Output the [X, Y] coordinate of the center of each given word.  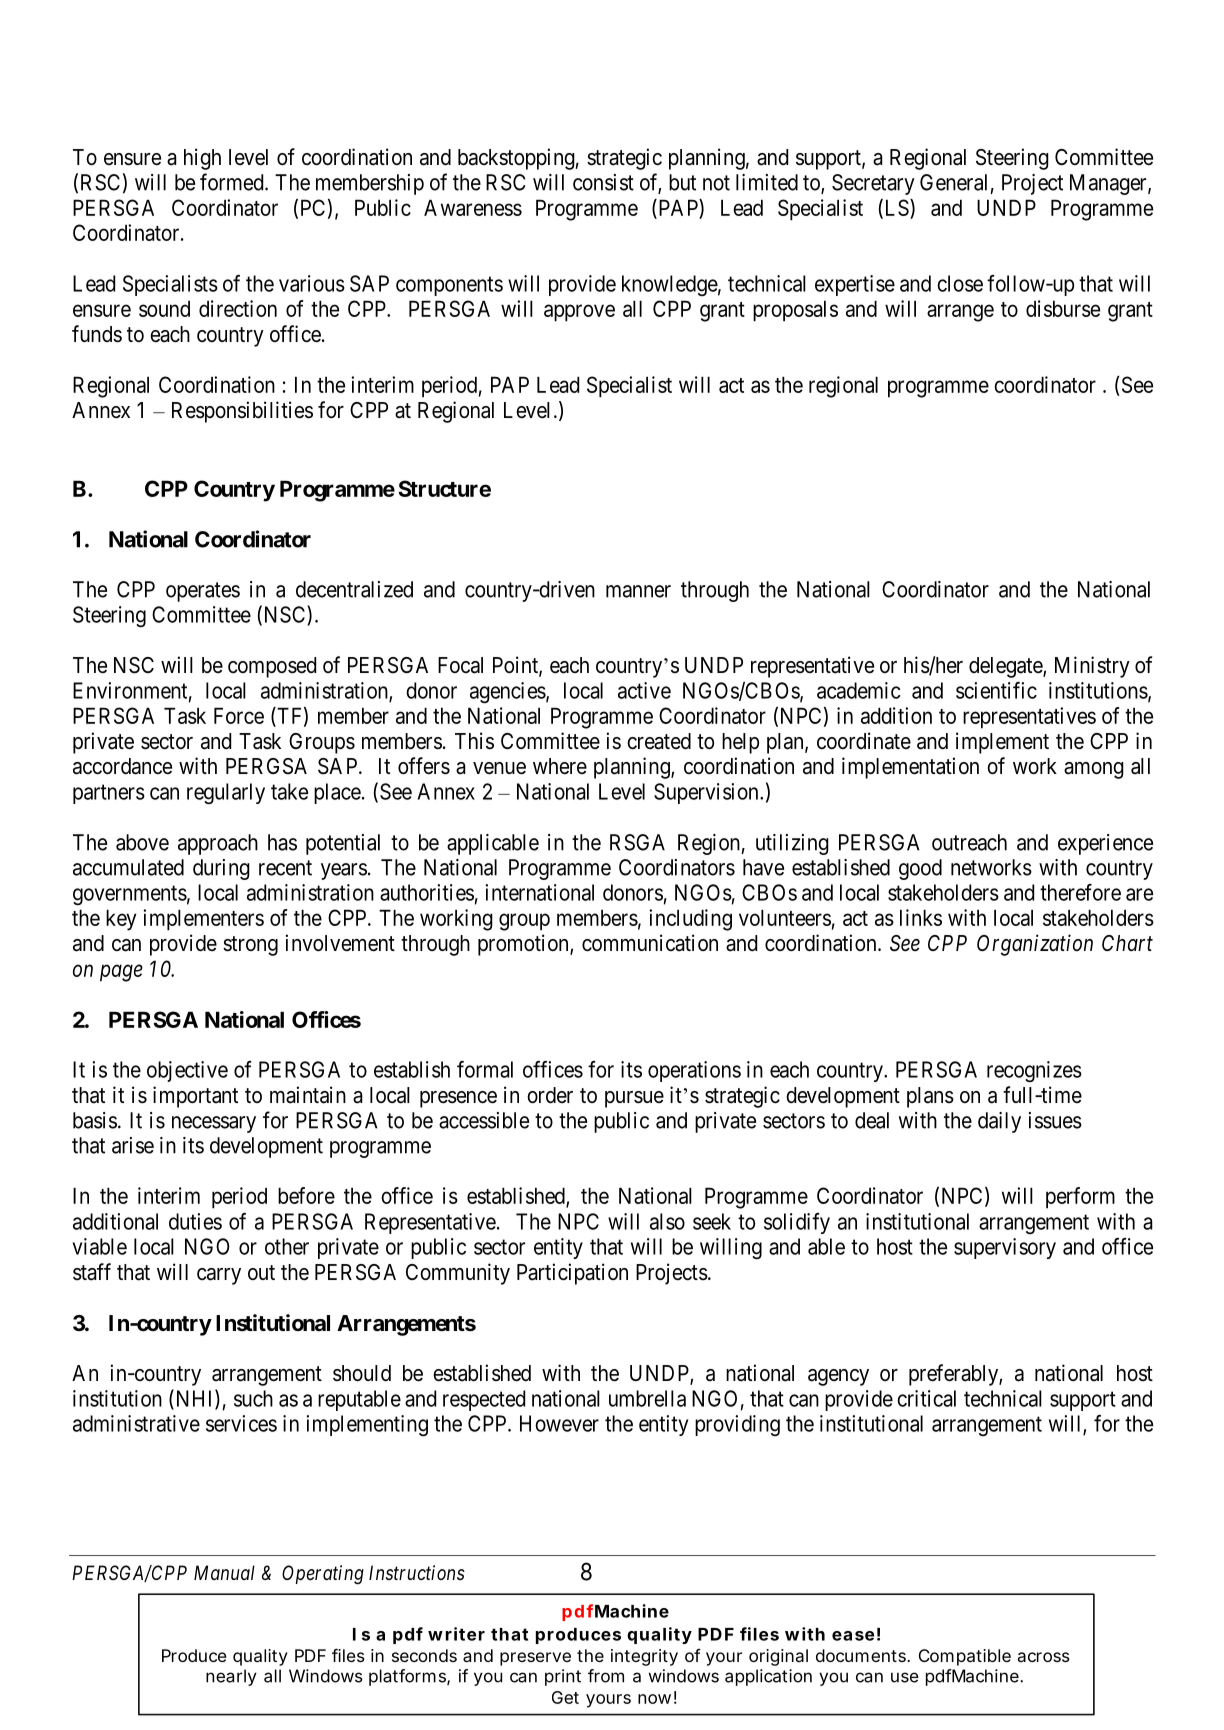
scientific [996, 690]
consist [603, 182]
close [960, 283]
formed [233, 182]
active [644, 690]
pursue [634, 1099]
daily [999, 1122]
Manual [224, 1572]
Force [239, 715]
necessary [214, 1124]
